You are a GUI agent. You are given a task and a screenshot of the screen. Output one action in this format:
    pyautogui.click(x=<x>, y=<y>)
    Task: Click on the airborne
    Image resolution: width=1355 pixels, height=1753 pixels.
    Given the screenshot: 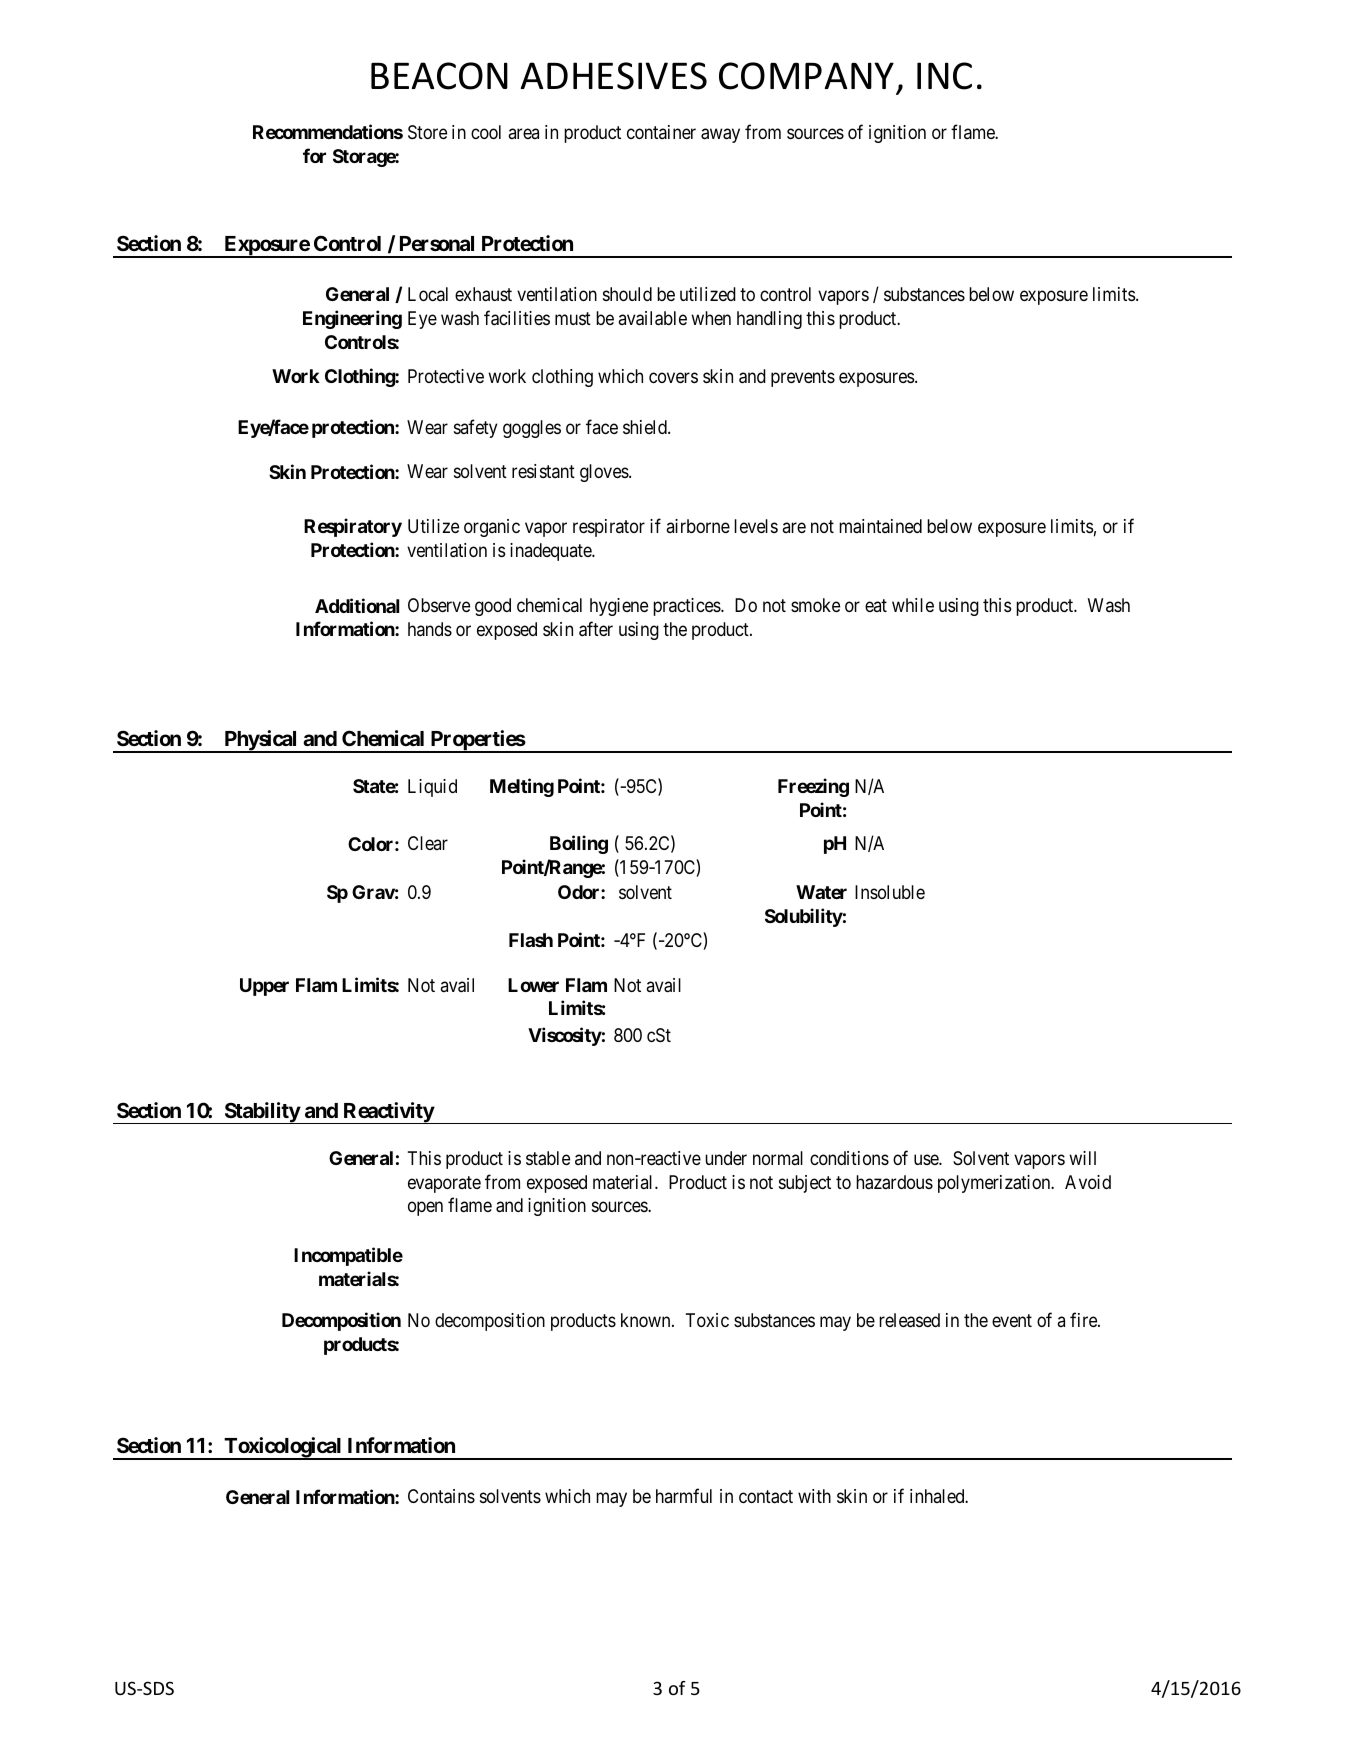 What is the action you would take?
    pyautogui.click(x=698, y=526)
